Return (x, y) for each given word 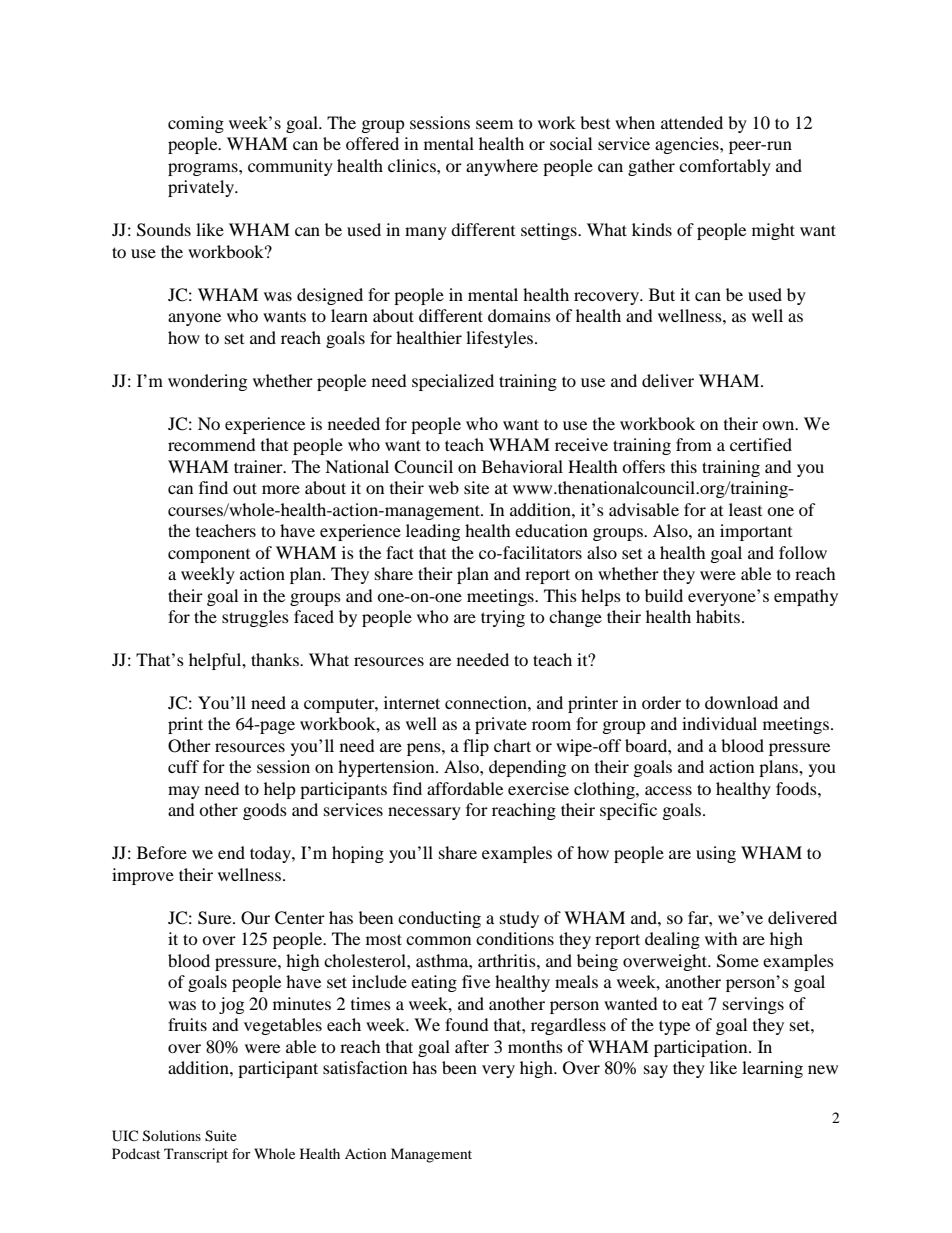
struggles (255, 618)
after (472, 1046)
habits (719, 616)
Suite (221, 1136)
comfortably (725, 167)
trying (503, 618)
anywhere (502, 167)
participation (702, 1048)
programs (204, 169)
